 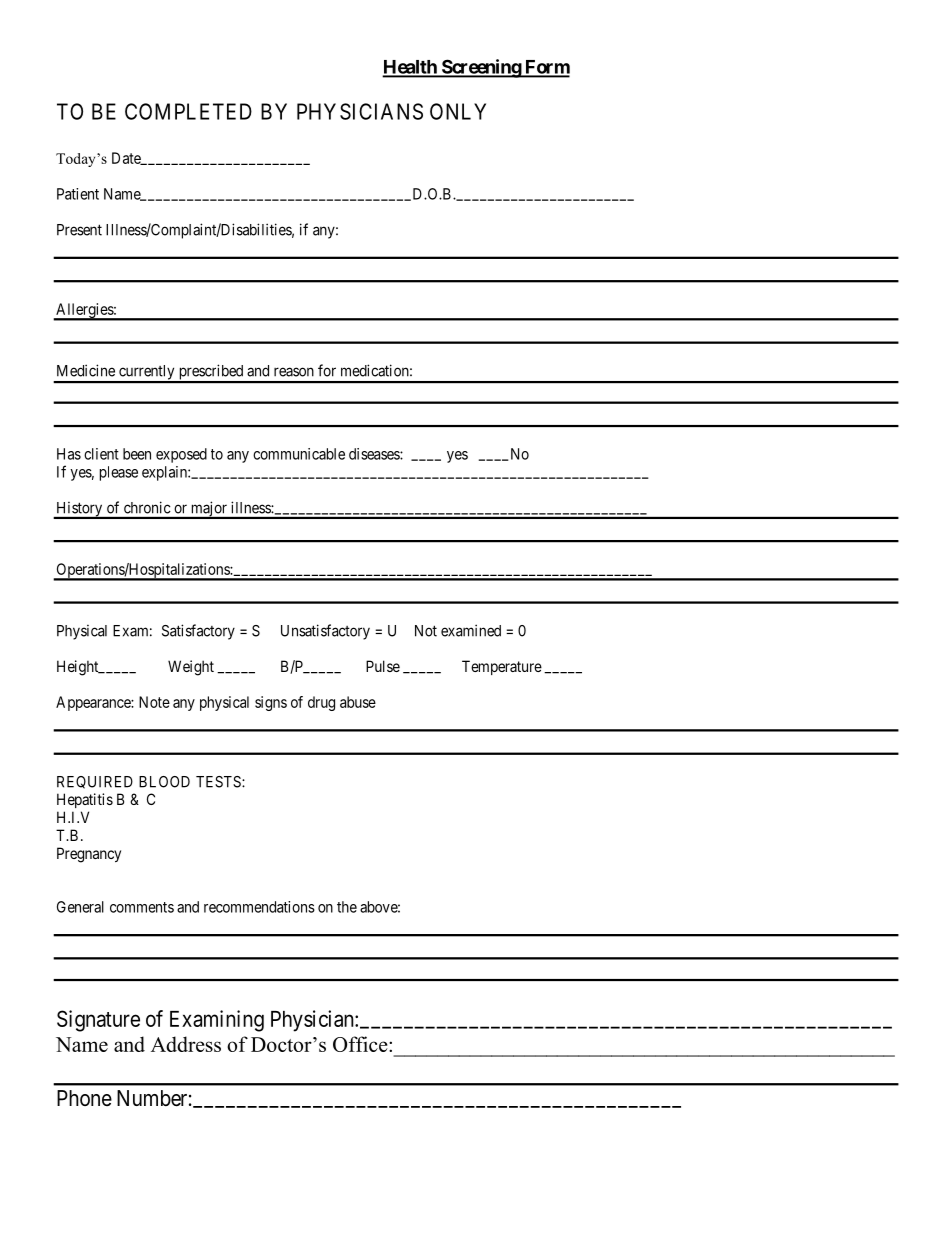 I want to click on Temperature, so click(x=502, y=667).
